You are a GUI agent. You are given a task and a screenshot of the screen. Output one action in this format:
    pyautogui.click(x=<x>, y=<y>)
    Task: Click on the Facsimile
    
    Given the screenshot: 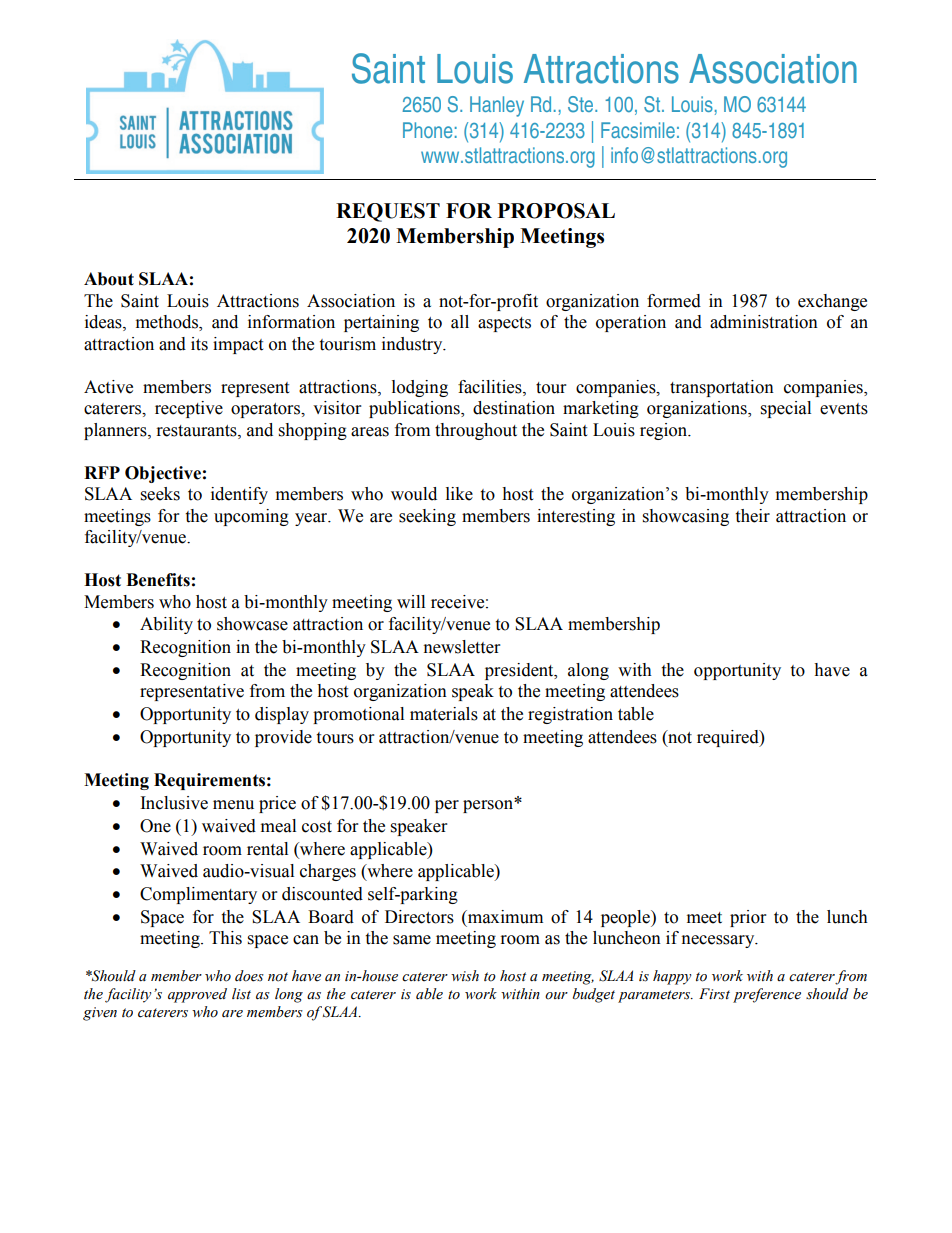 What is the action you would take?
    pyautogui.click(x=638, y=130)
